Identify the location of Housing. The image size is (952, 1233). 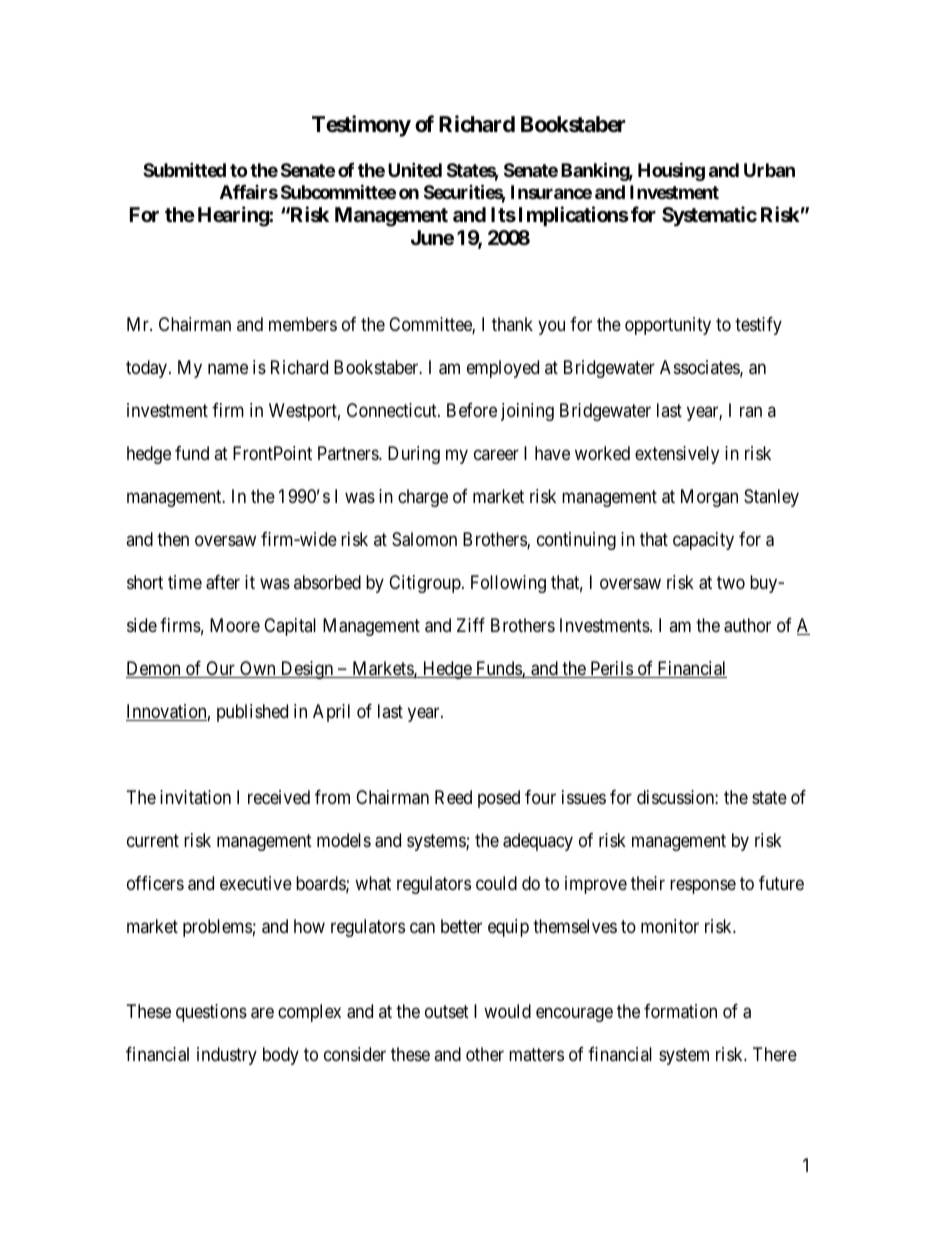
(671, 171).
